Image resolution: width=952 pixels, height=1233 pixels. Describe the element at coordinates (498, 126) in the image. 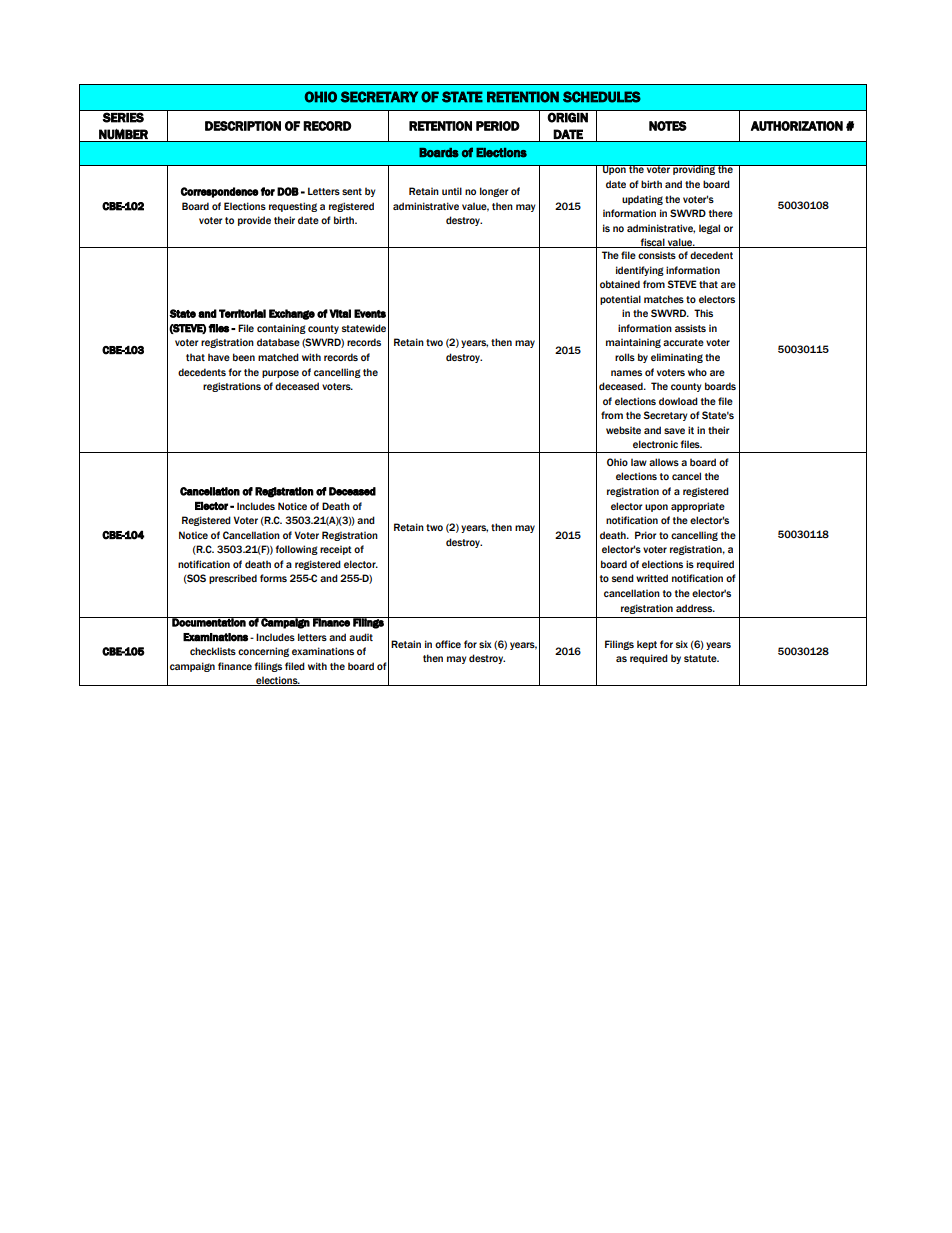

I see `PERIOD` at that location.
